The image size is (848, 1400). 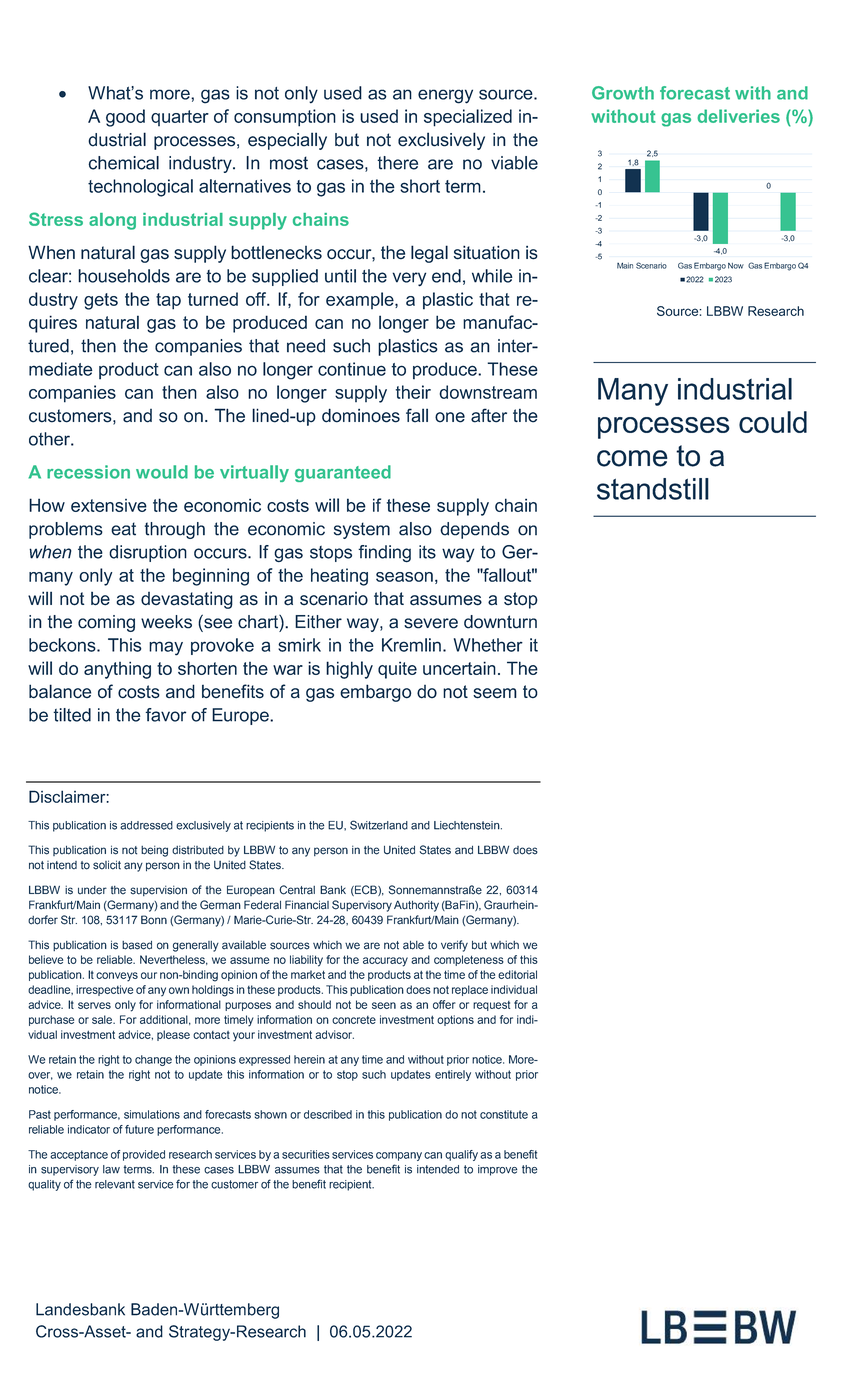 I want to click on company, so click(x=399, y=1156).
